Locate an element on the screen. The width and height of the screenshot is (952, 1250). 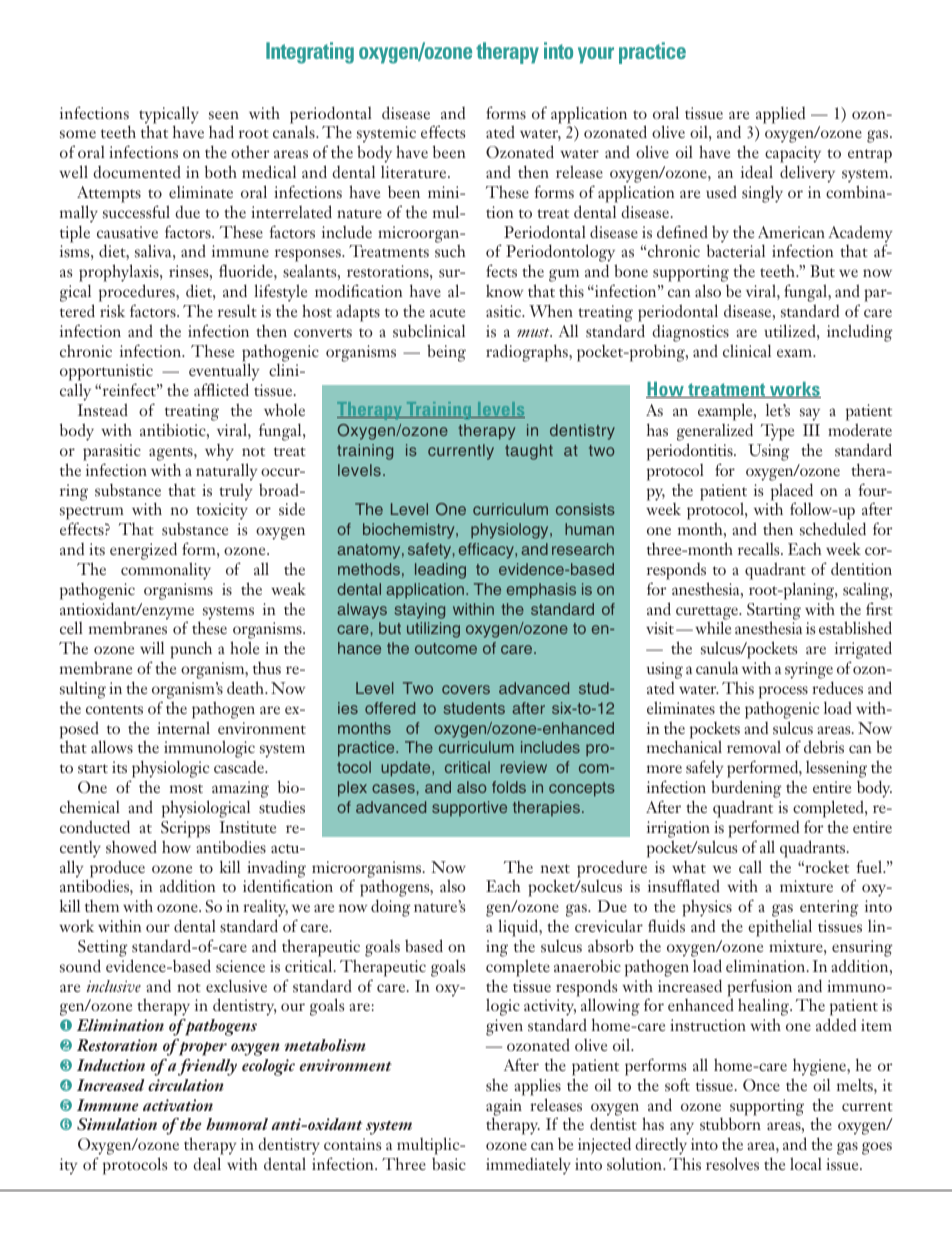
commonality is located at coordinates (166, 571).
